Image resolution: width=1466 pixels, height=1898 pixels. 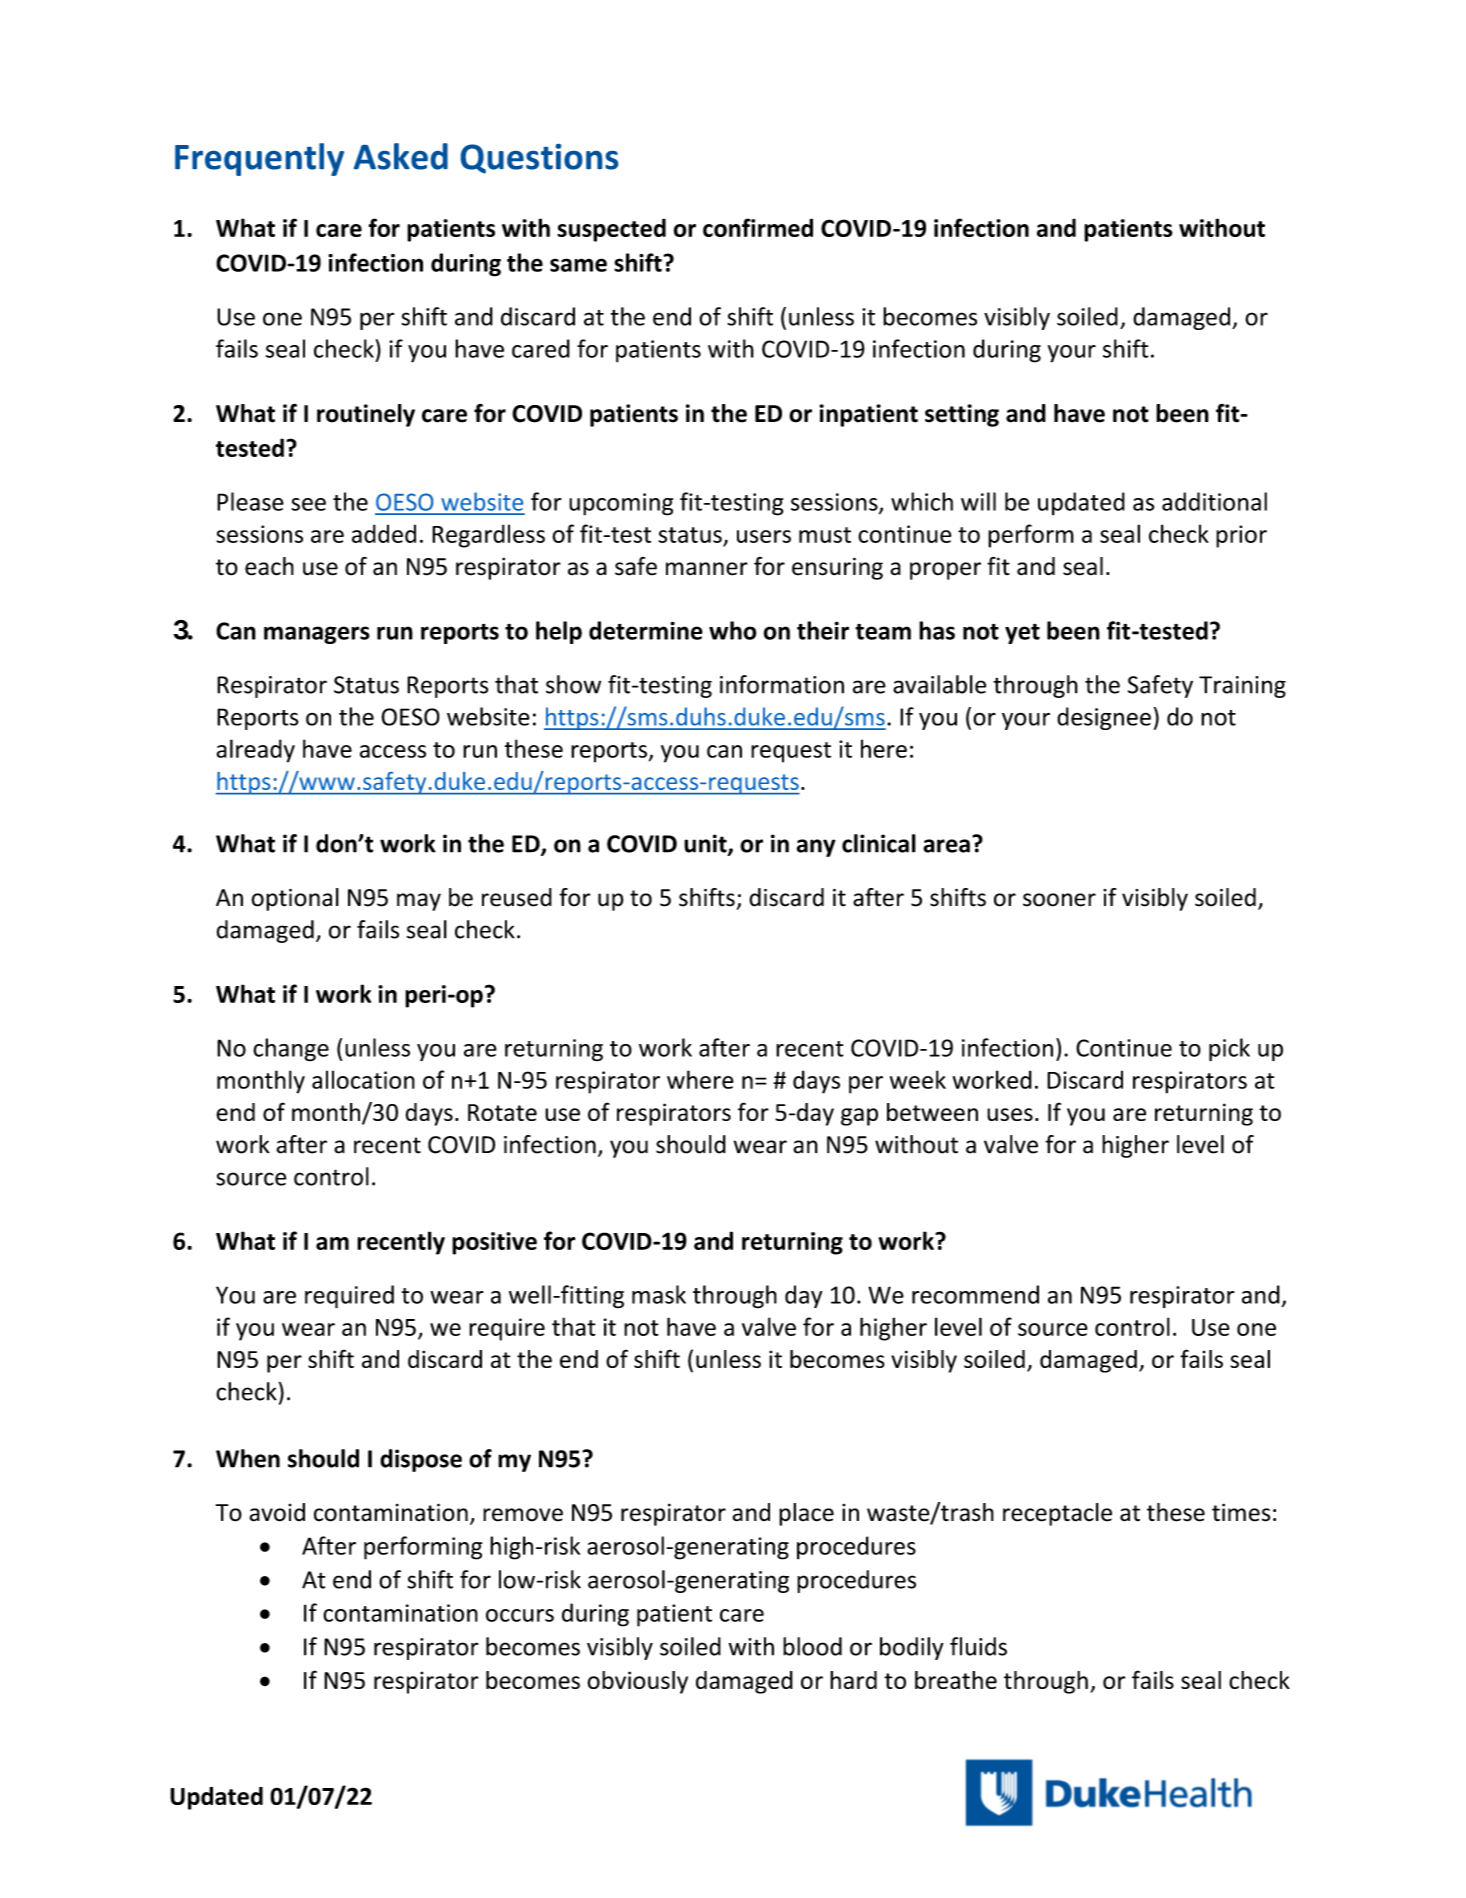 What do you see at coordinates (363, 1079) in the page?
I see `allocation` at bounding box center [363, 1079].
